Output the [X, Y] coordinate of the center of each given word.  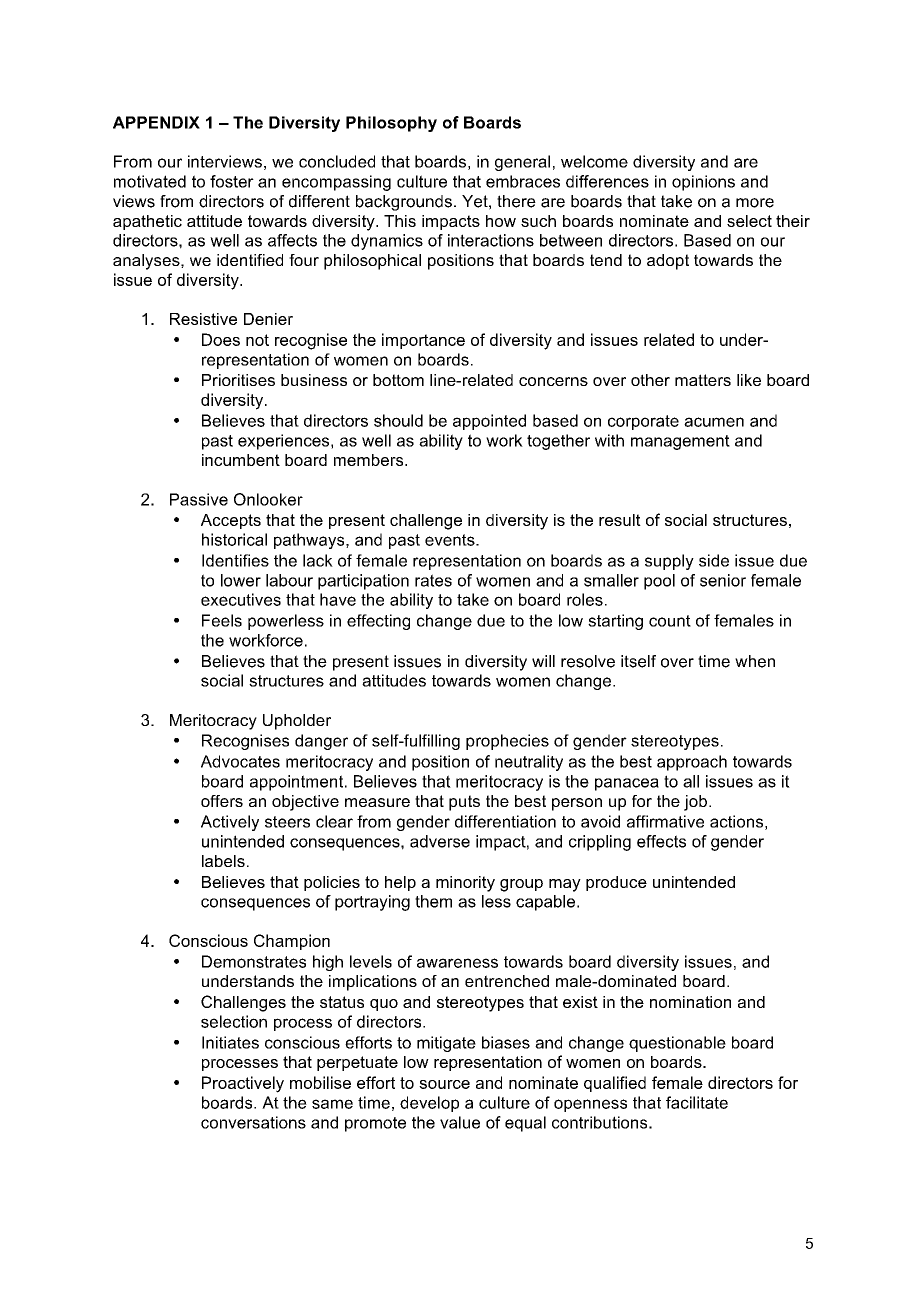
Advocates [240, 761]
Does [221, 339]
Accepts [231, 521]
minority [465, 884]
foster [232, 181]
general [522, 163]
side [714, 560]
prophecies [507, 742]
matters [703, 380]
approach [692, 763]
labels [223, 861]
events [451, 540]
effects [661, 841]
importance [423, 341]
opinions [703, 183]
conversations [253, 1122]
